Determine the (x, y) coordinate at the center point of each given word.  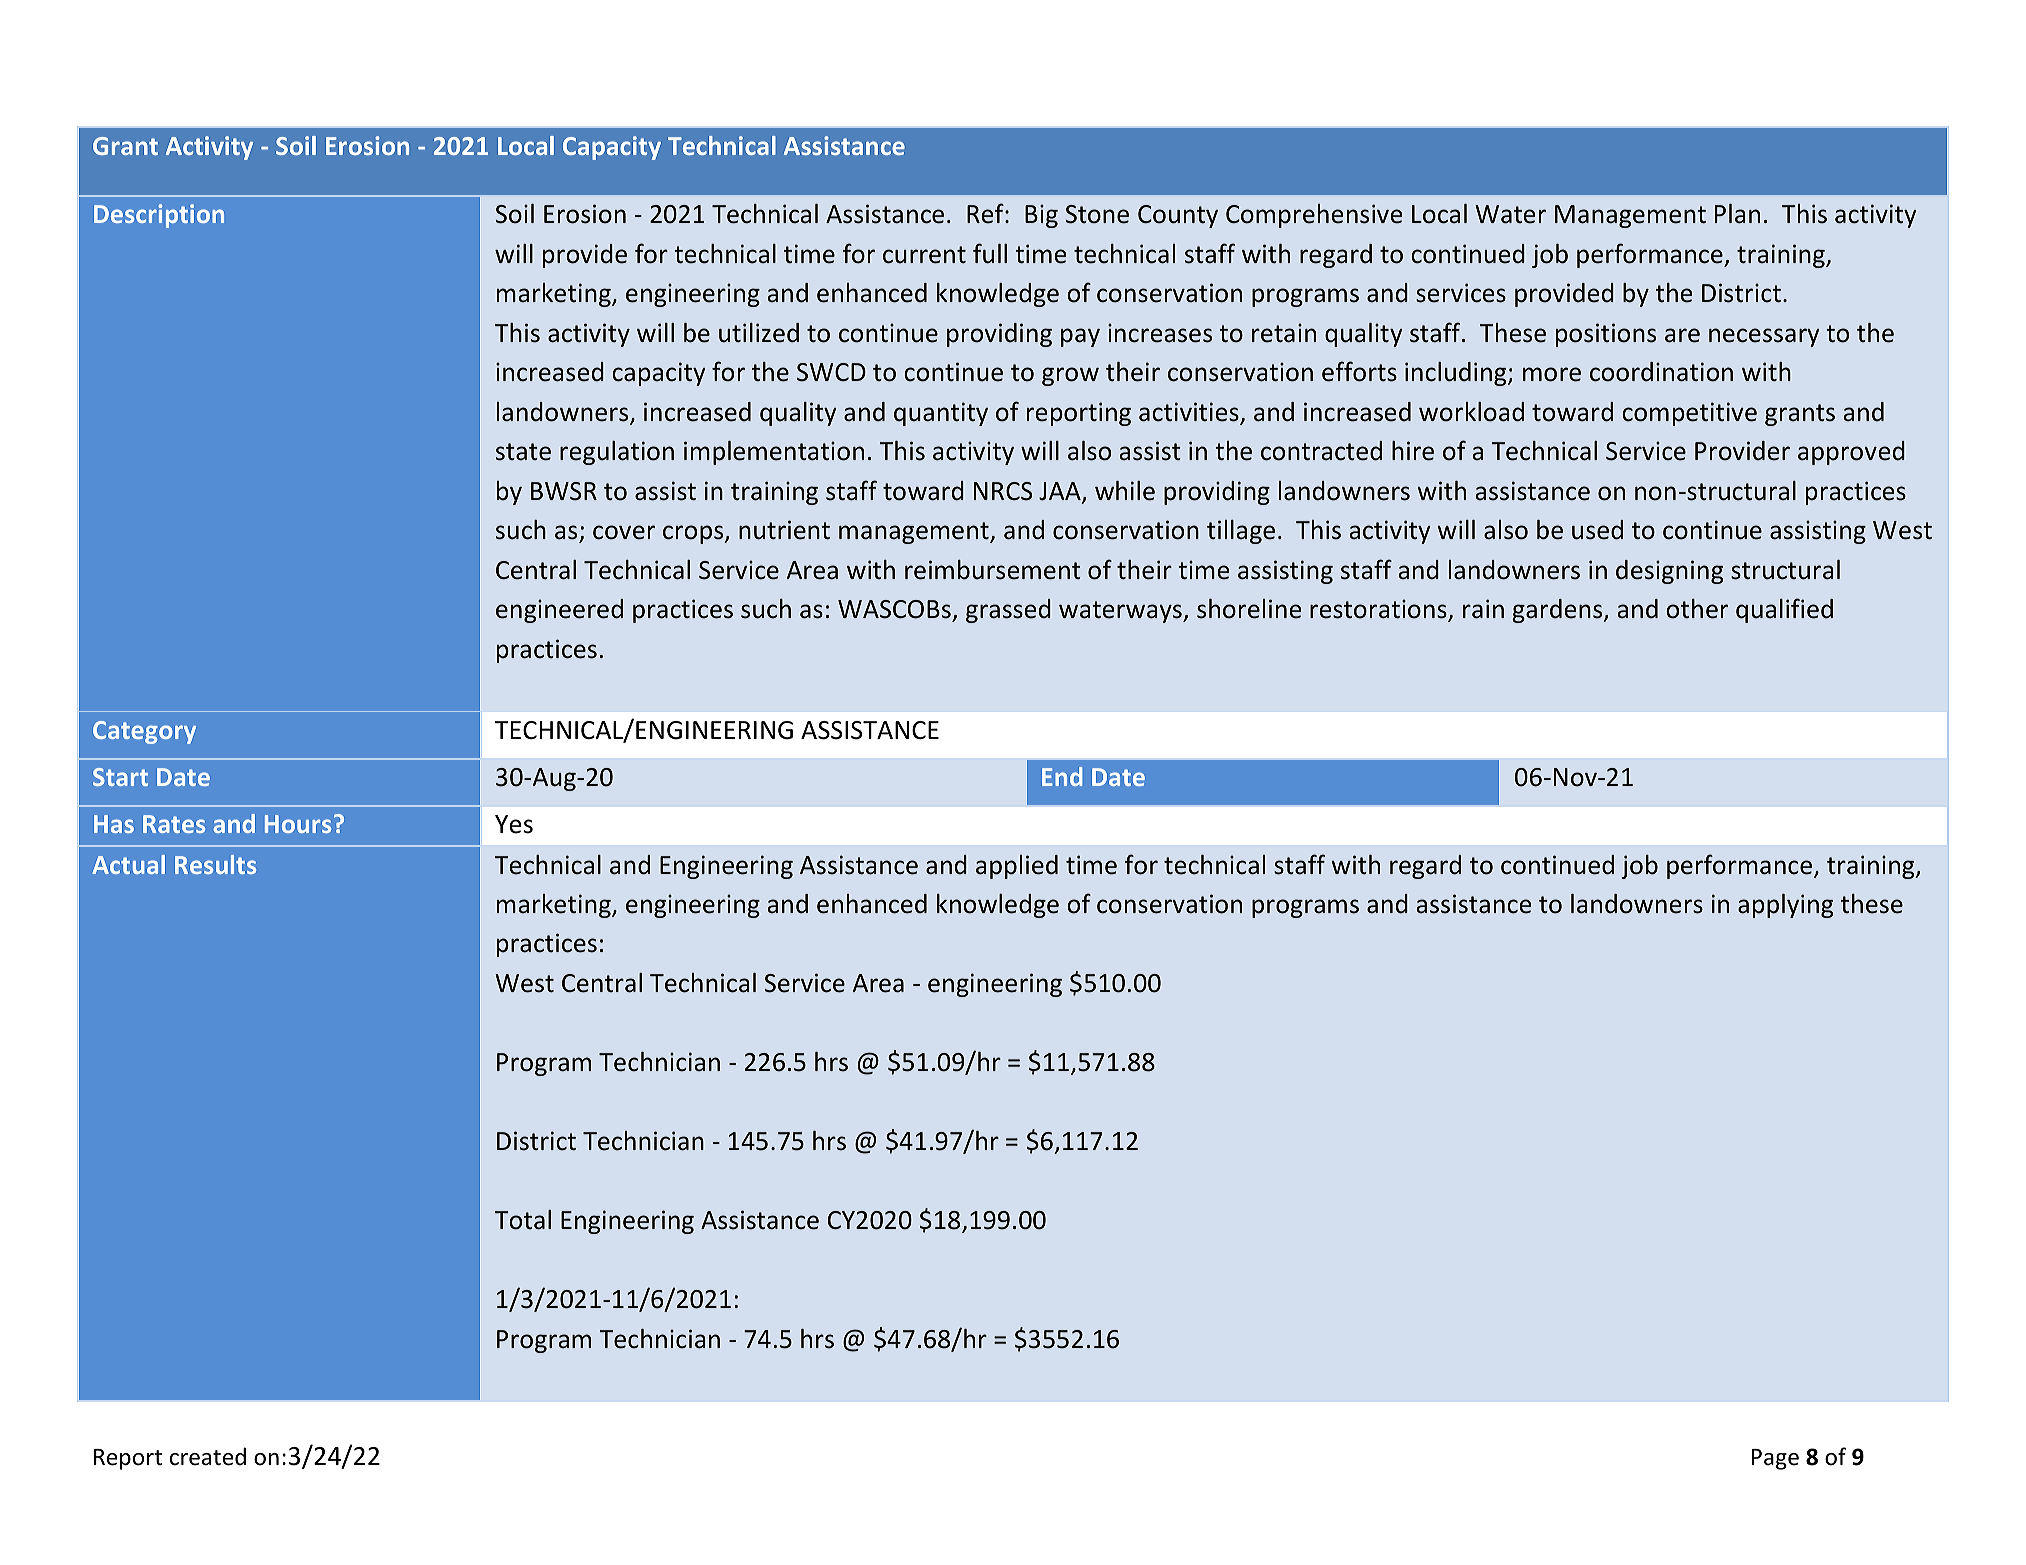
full (990, 253)
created (208, 1456)
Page (1775, 1459)
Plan (1737, 214)
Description (159, 216)
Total (523, 1220)
